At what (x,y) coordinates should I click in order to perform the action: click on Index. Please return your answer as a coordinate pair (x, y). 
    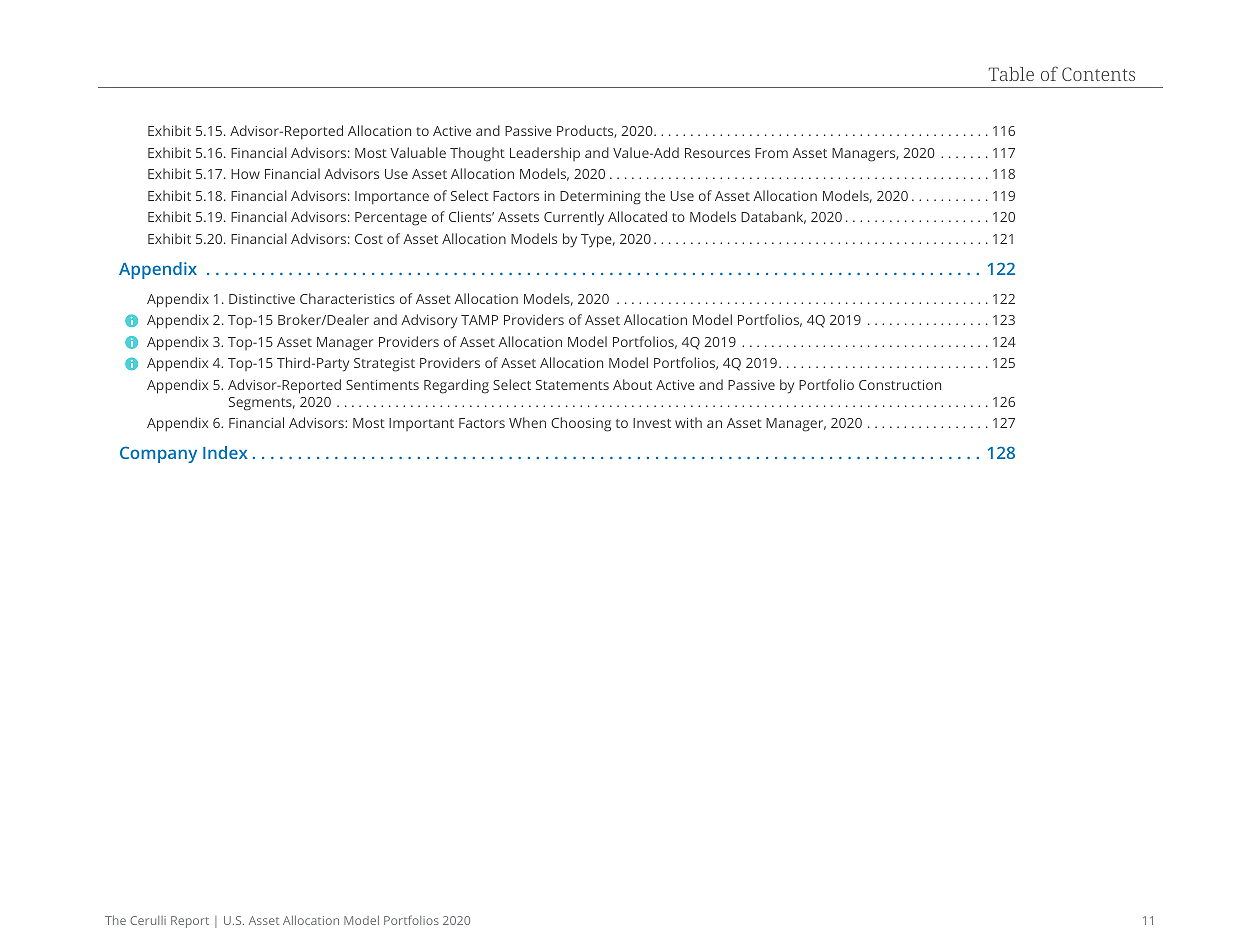
    Looking at the image, I should click on (225, 452).
